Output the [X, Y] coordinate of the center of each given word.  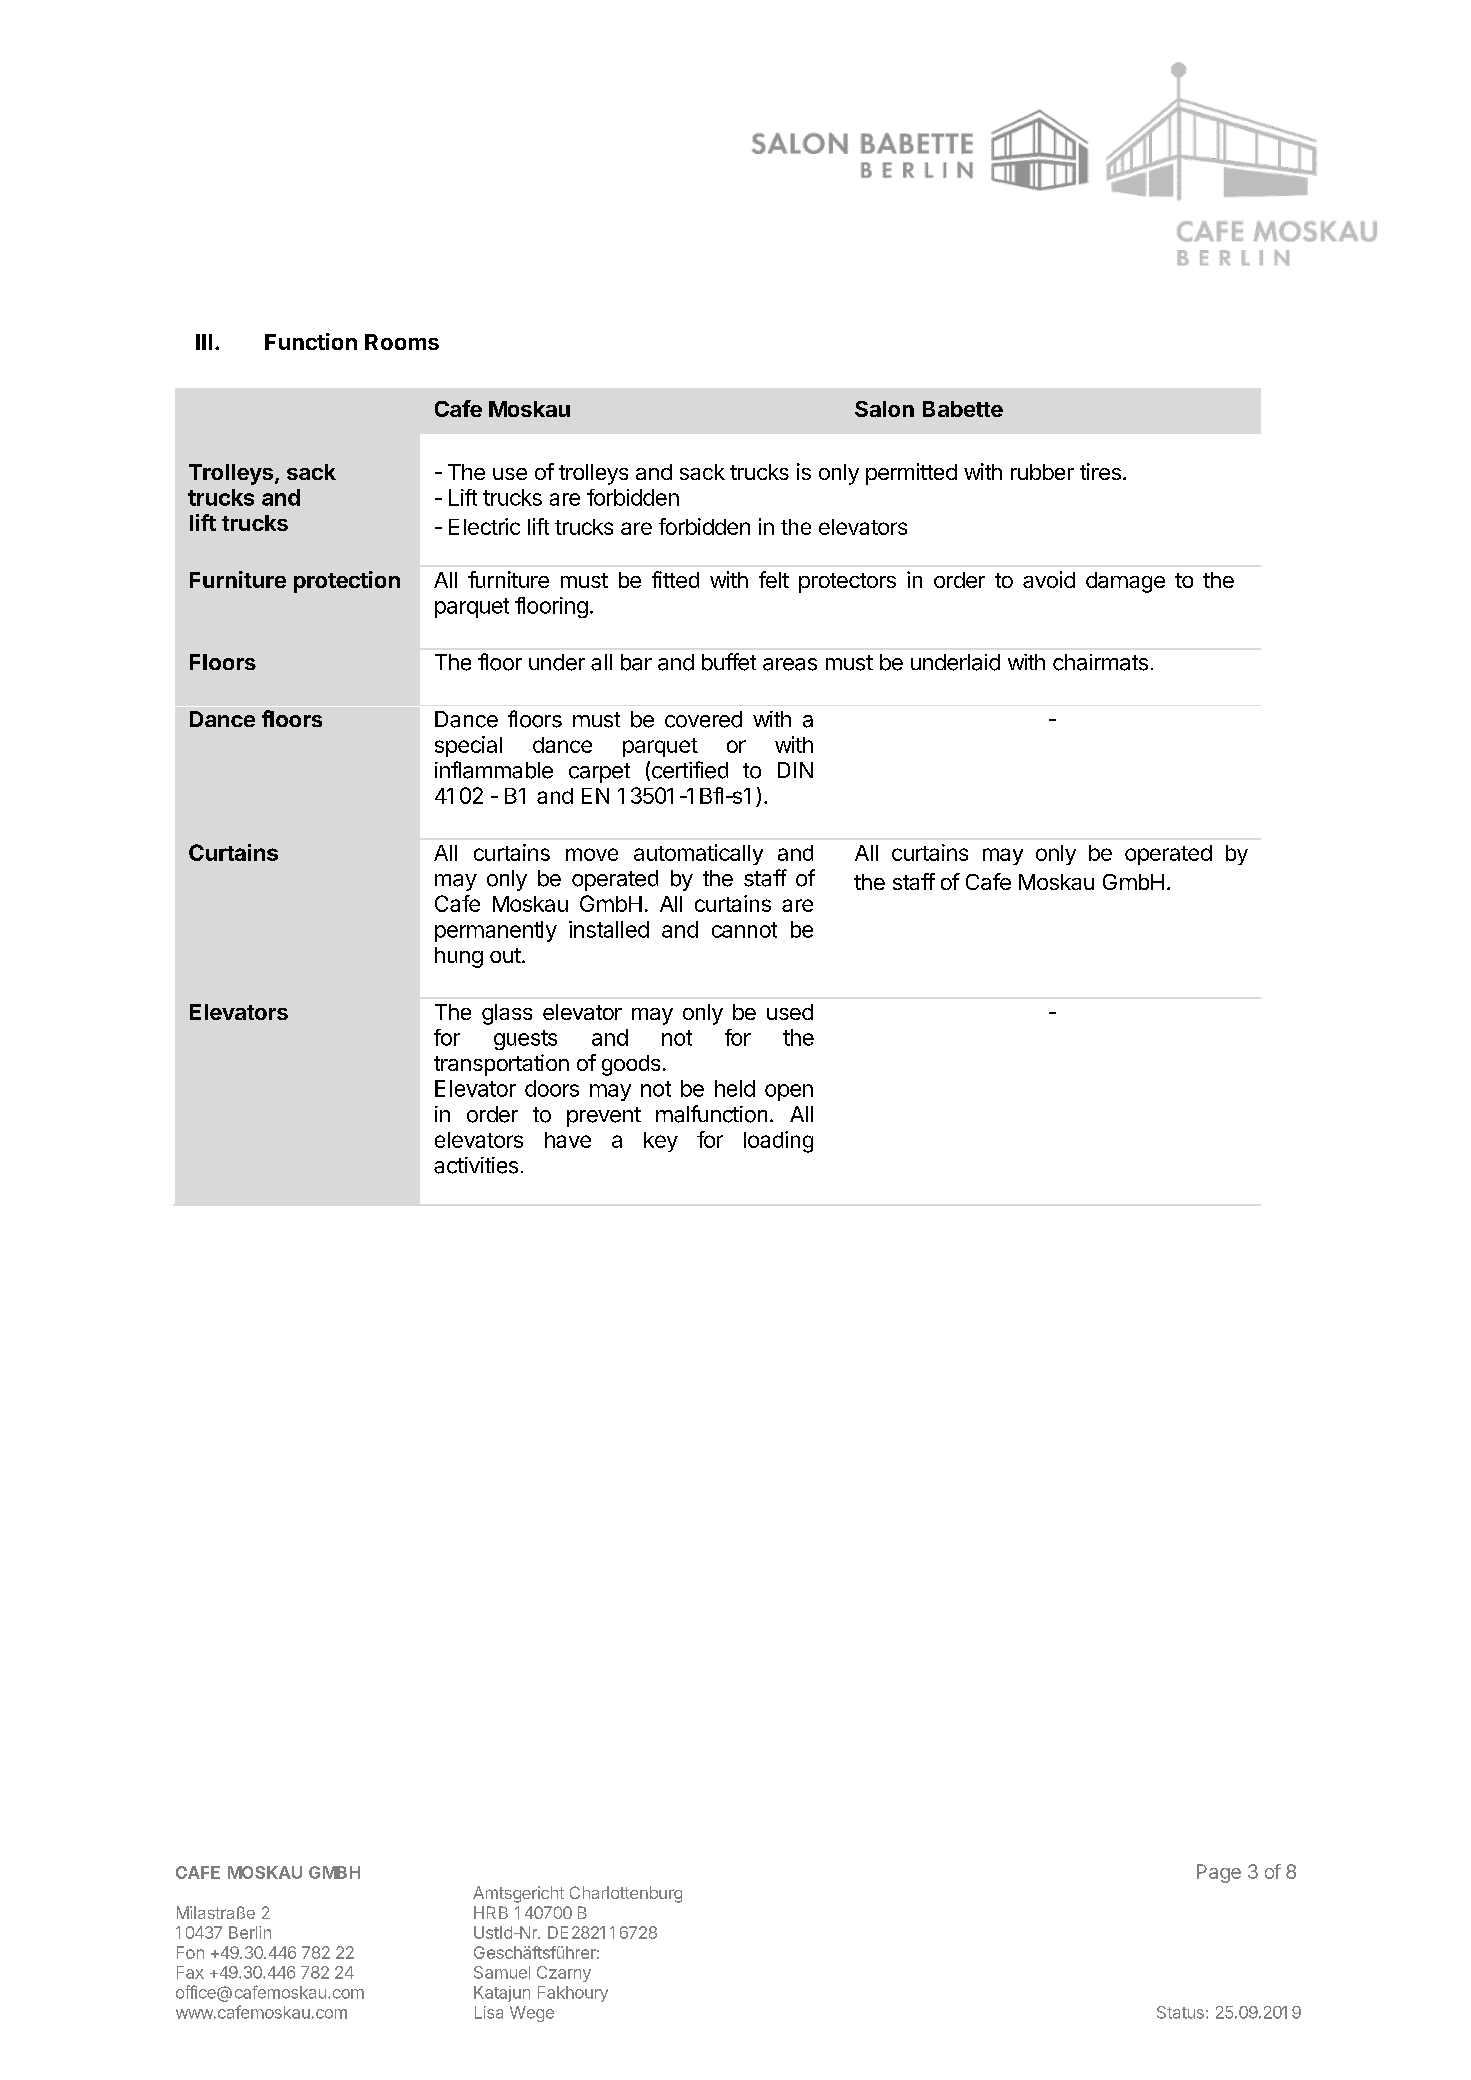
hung [459, 957]
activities [476, 1165]
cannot [744, 930]
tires [1100, 471]
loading [778, 1142]
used [790, 1012]
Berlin [250, 1932]
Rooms [402, 342]
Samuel [502, 1972]
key [661, 1142]
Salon [884, 409]
